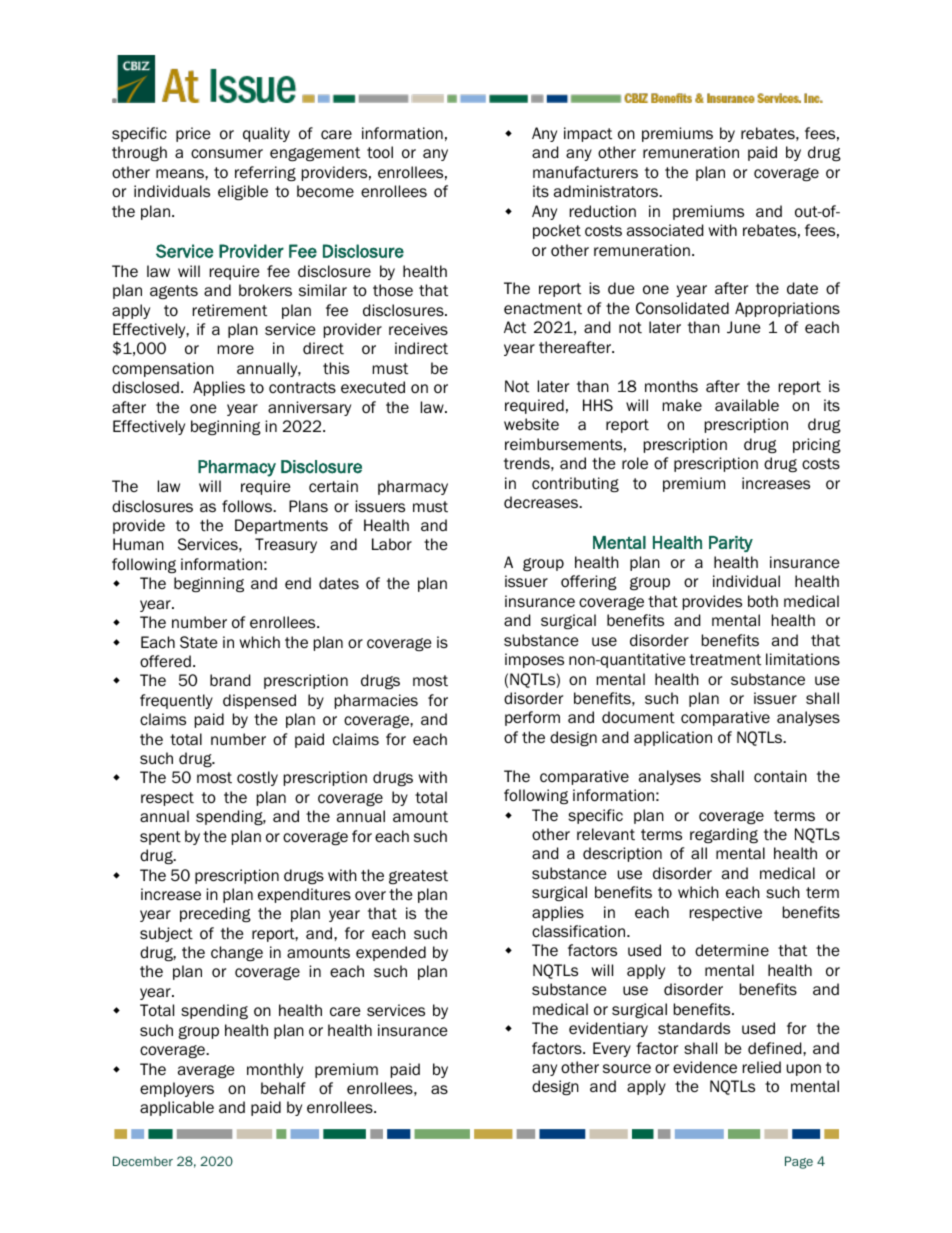 This image has width=952, height=1233. I want to click on associated, so click(665, 230).
